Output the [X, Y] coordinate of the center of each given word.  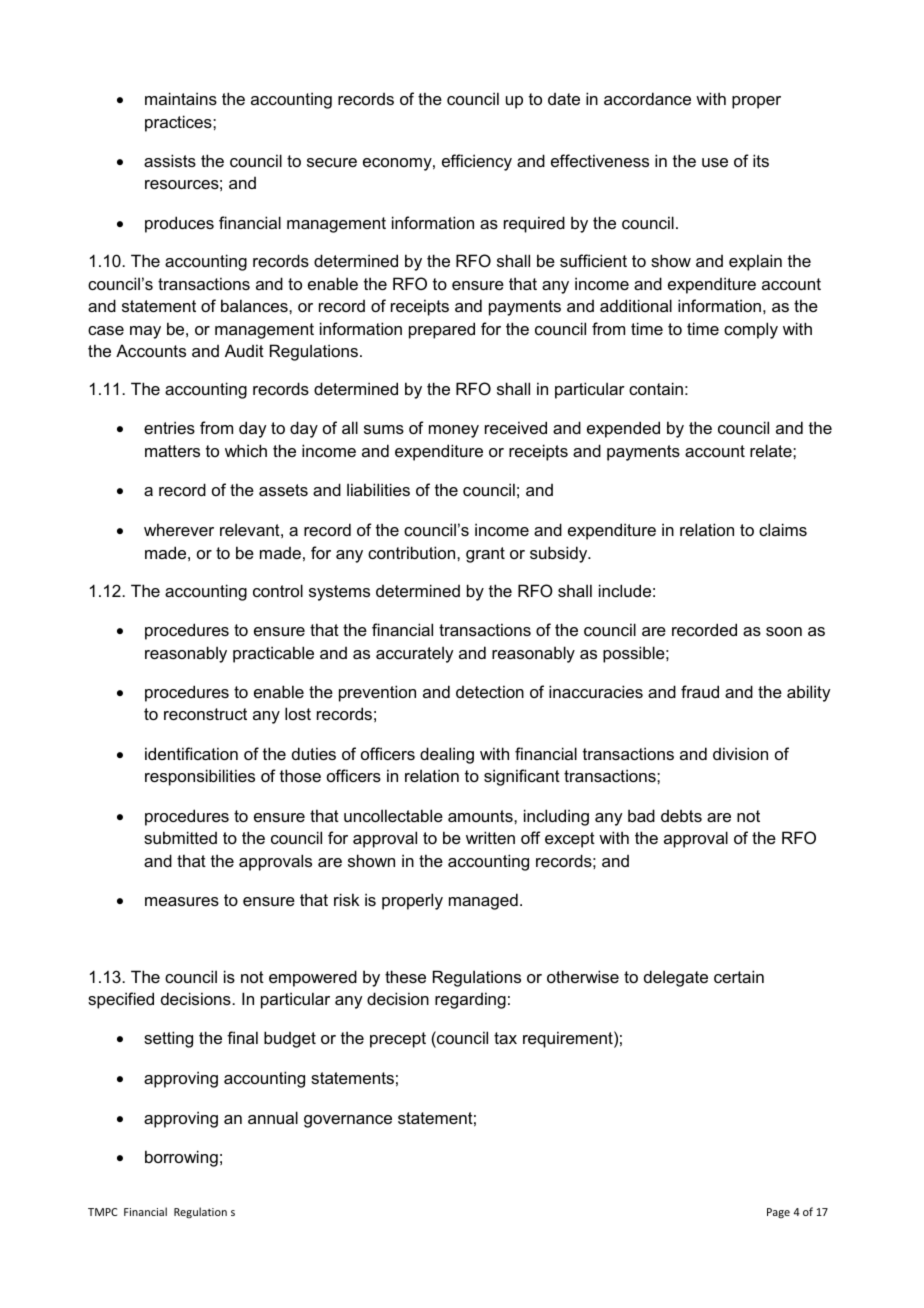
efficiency [477, 162]
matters [172, 451]
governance [348, 1121]
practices [179, 123]
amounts [481, 816]
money [454, 431]
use [715, 162]
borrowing [181, 1158]
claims [783, 529]
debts [681, 815]
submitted [180, 837]
